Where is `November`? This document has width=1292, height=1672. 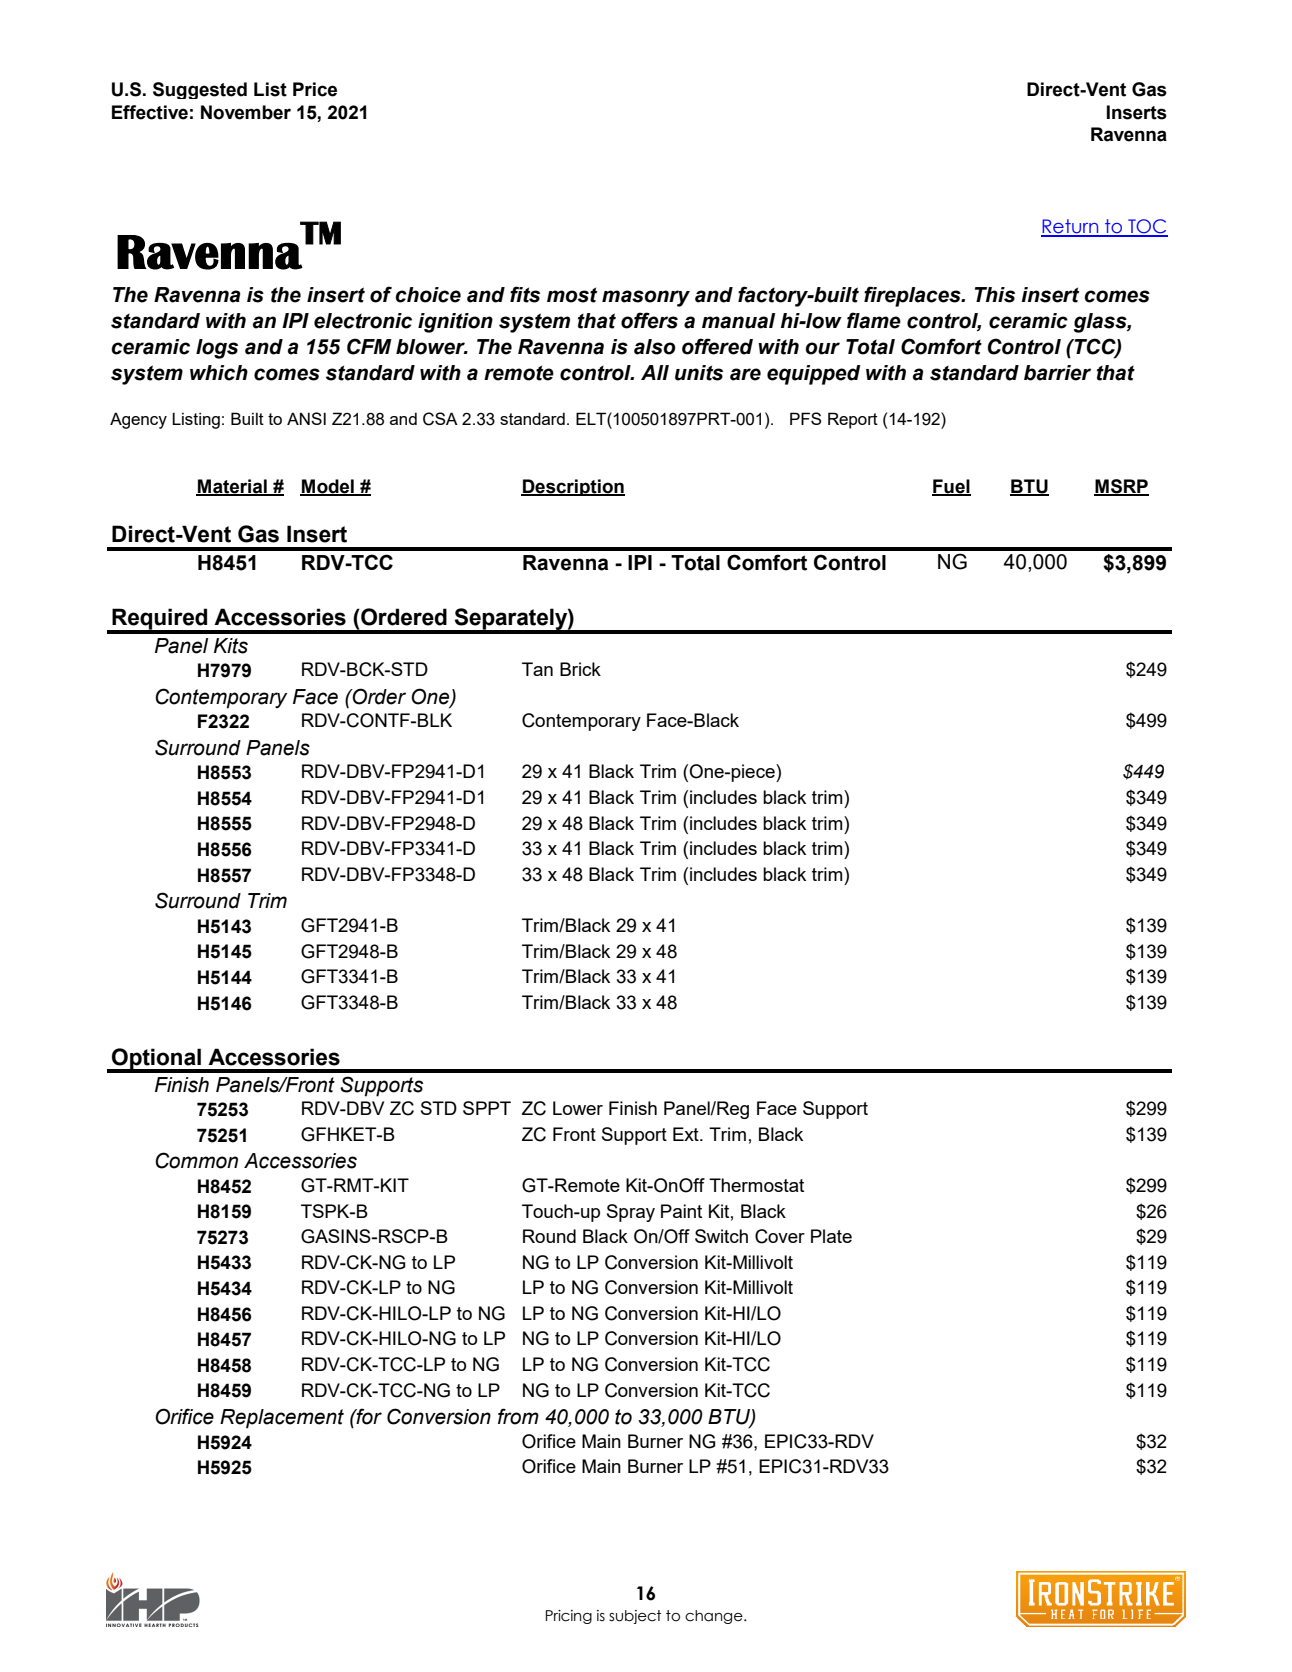 November is located at coordinates (246, 112).
